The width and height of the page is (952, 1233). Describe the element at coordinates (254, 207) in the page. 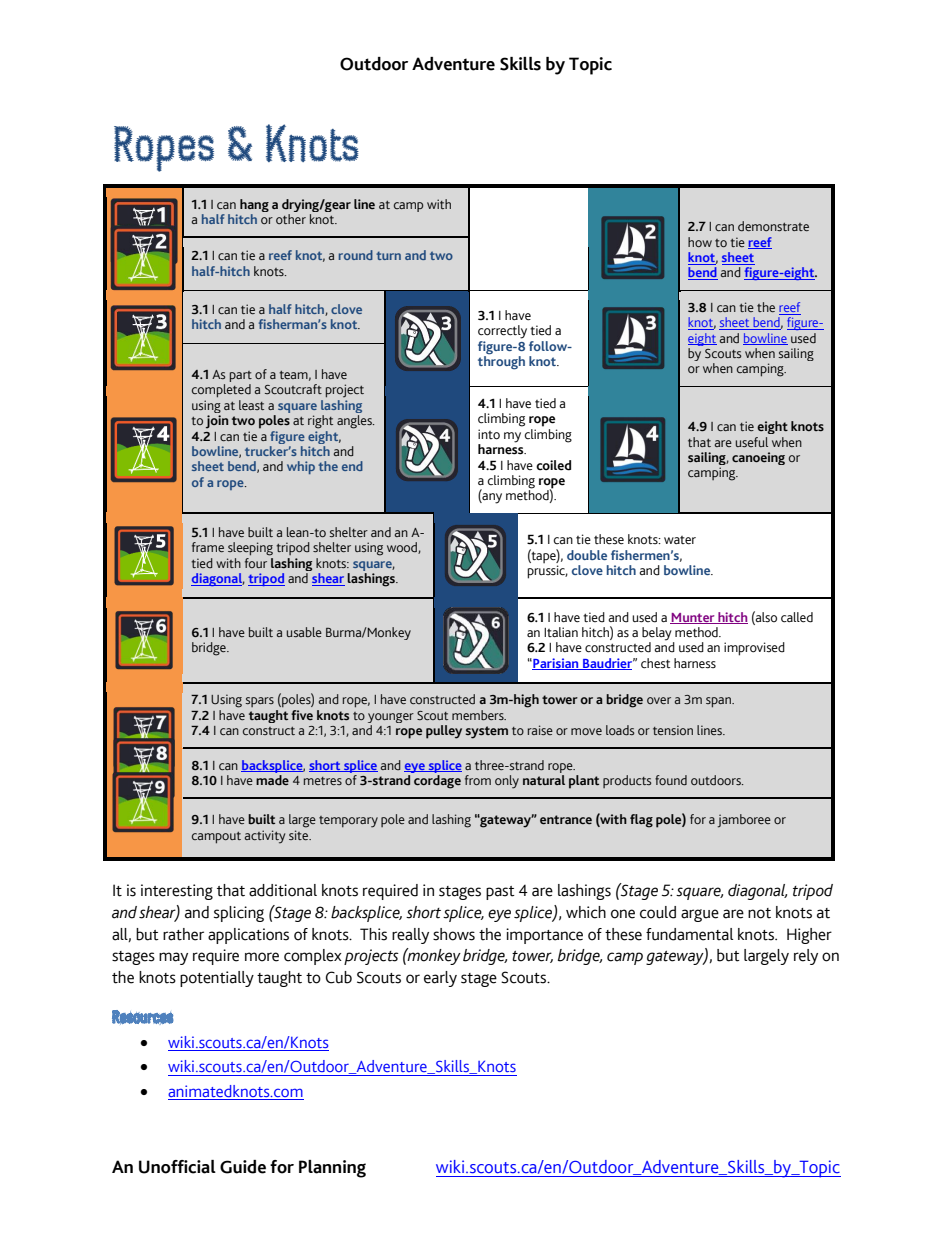

I see `hang` at that location.
